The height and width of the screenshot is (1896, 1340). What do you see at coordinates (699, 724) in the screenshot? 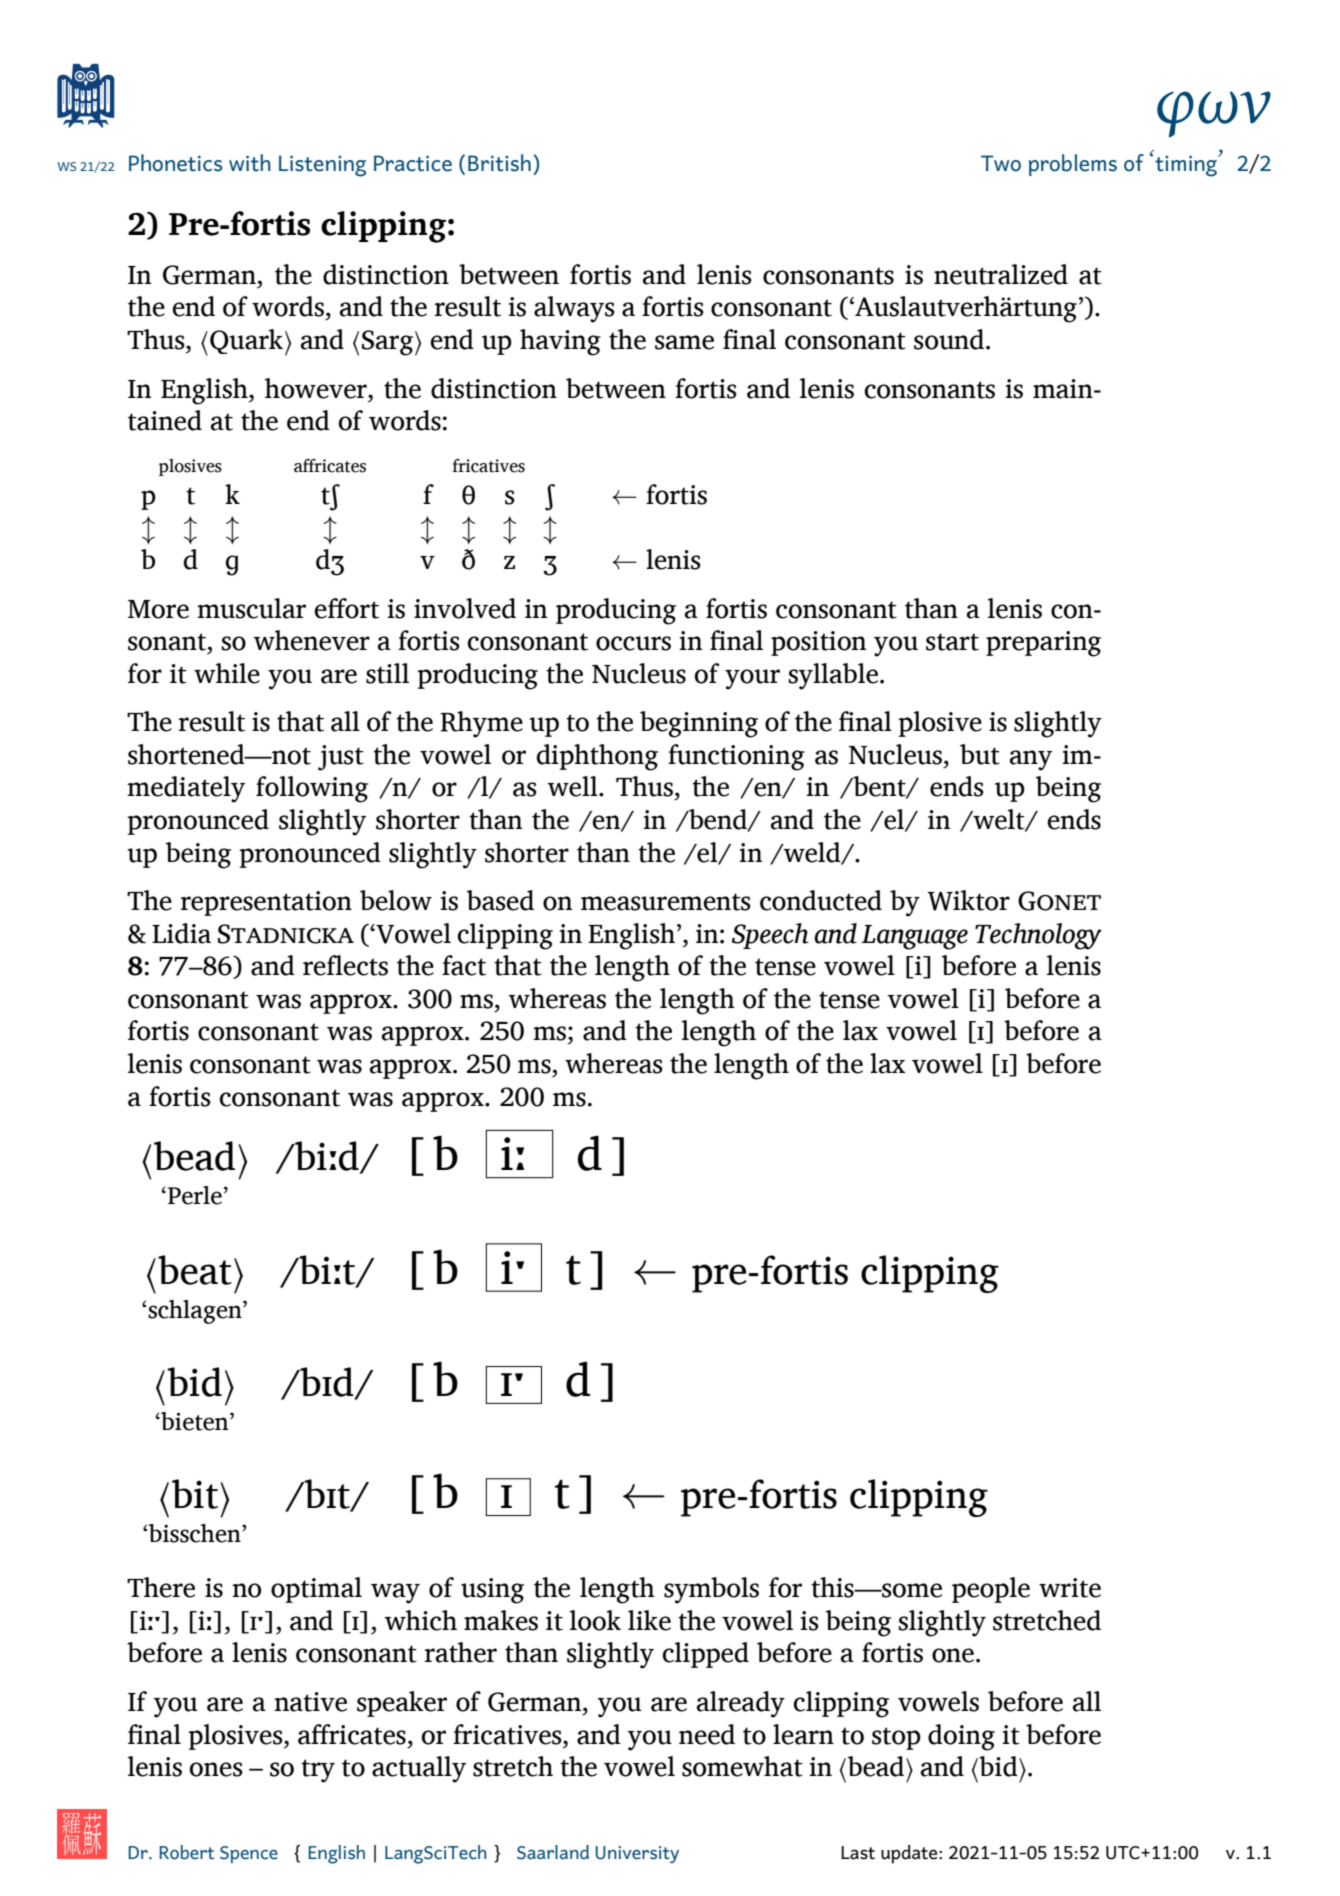
I see `beginning` at bounding box center [699, 724].
